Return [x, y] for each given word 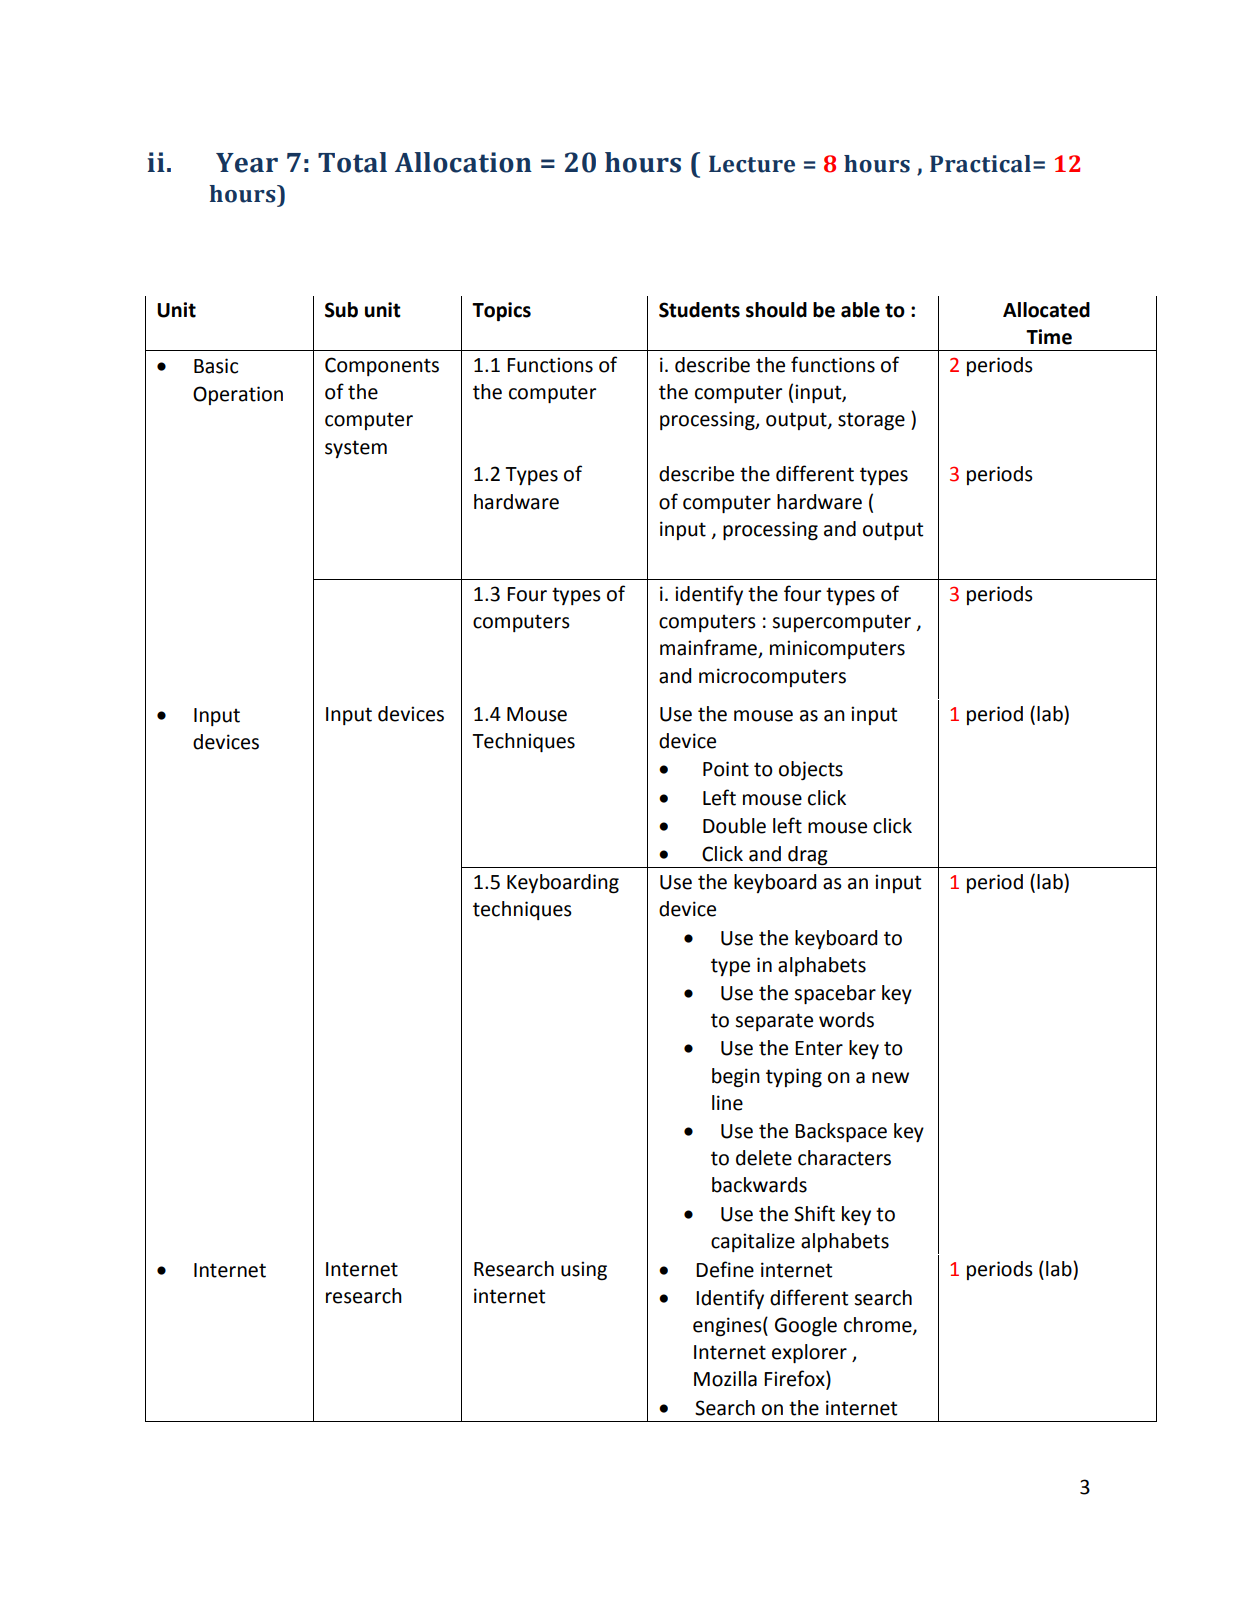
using [584, 1271]
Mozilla [725, 1379]
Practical [980, 164]
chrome [879, 1326]
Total [352, 162]
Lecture [752, 164]
